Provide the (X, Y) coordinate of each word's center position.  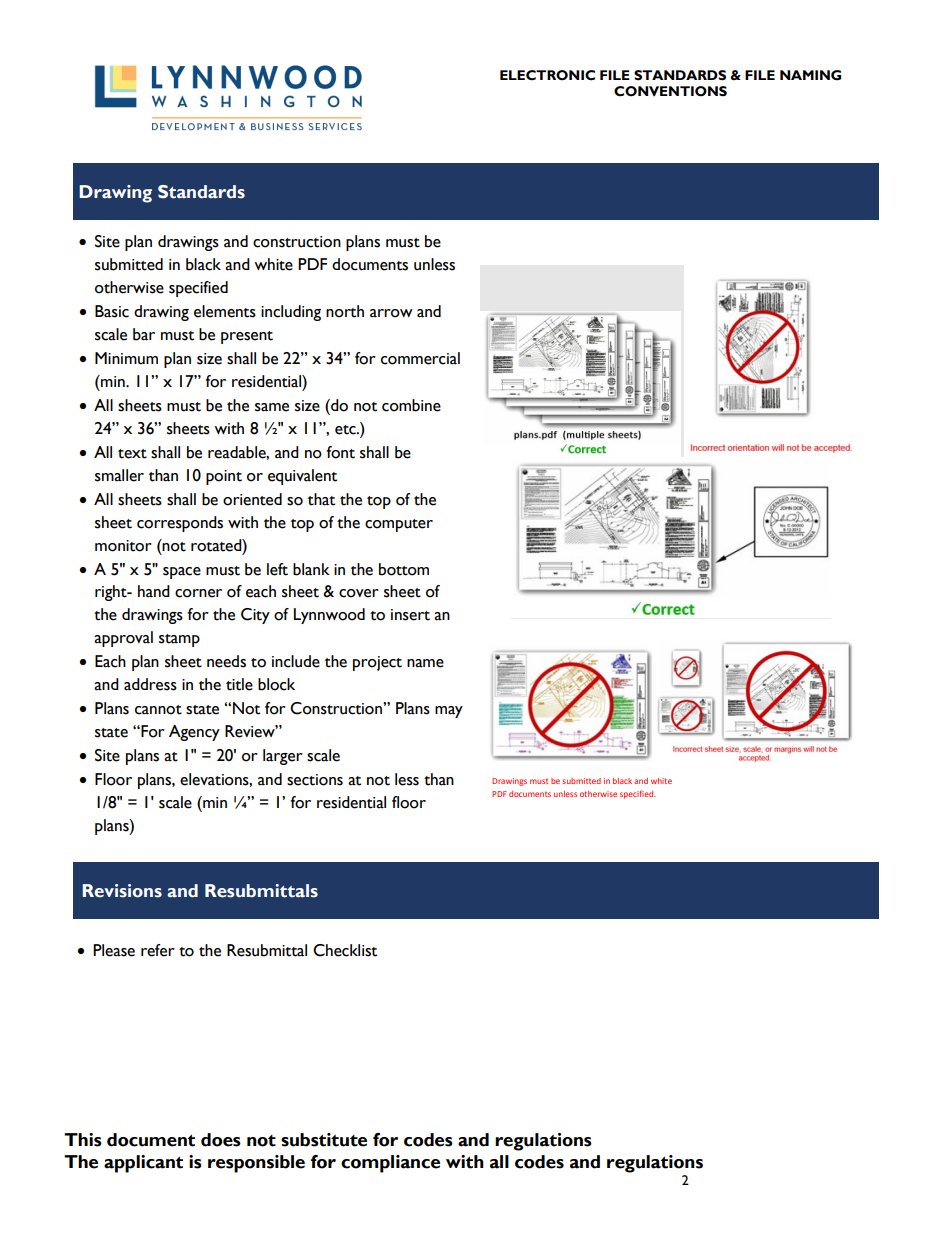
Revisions (122, 891)
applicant (143, 1164)
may (449, 712)
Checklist (345, 950)
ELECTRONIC (547, 75)
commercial (420, 358)
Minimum (126, 358)
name (425, 663)
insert (410, 615)
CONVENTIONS (670, 91)
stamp (179, 640)
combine (411, 405)
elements (225, 311)
